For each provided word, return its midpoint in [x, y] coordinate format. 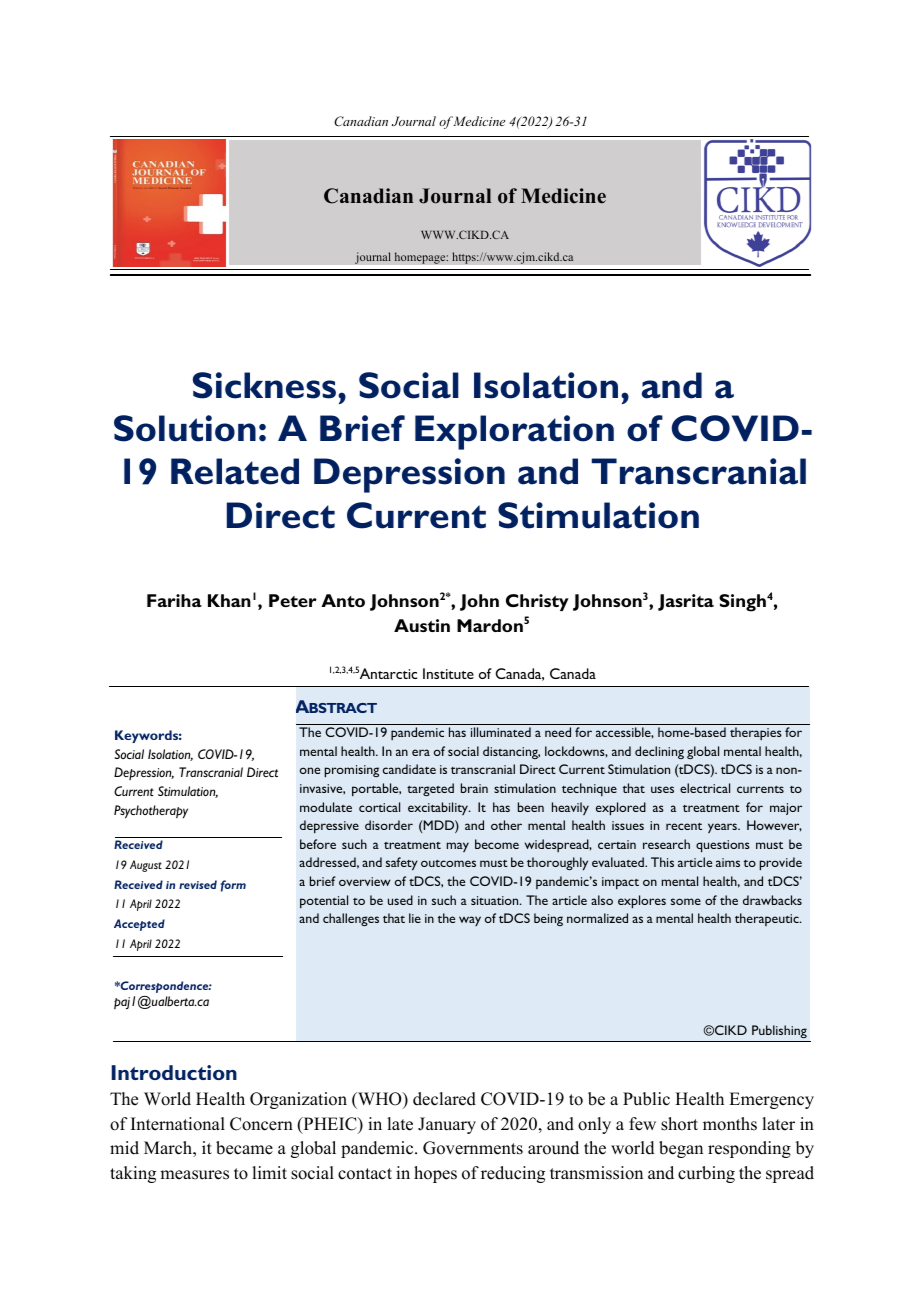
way [470, 921]
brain [474, 788]
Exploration [514, 432]
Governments [473, 1148]
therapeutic [768, 919]
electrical [705, 788]
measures [194, 1175]
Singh [742, 603]
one [310, 770]
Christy [537, 602]
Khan [229, 600]
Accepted [139, 925]
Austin [422, 625]
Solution [185, 428]
